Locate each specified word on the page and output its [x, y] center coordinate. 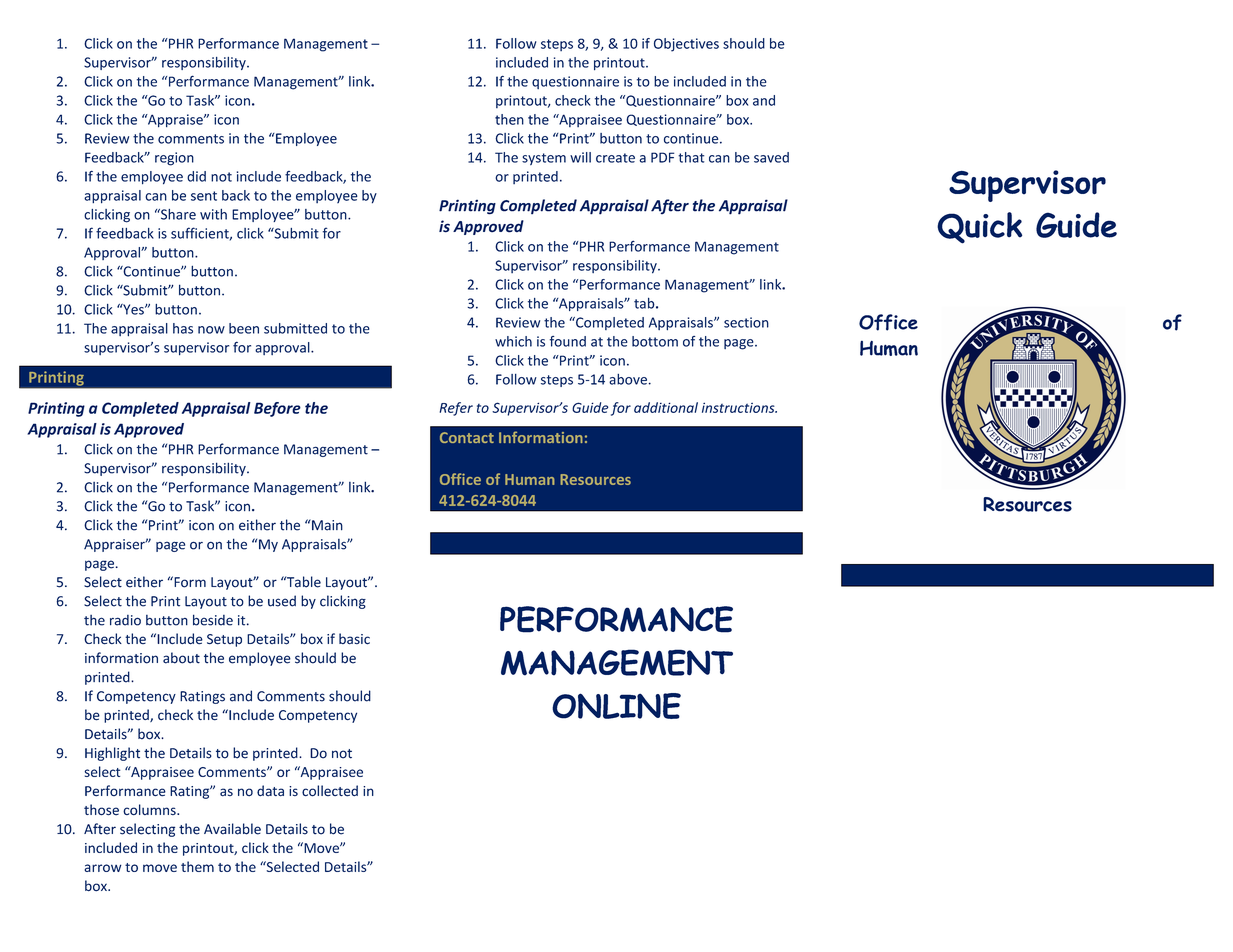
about [181, 658]
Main [326, 525]
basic [354, 639]
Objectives [686, 45]
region [174, 159]
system [544, 159]
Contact [467, 437]
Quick [979, 228]
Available [232, 829]
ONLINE [616, 706]
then [509, 119]
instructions [739, 407]
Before [277, 409]
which [513, 341]
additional [666, 407]
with [213, 214]
